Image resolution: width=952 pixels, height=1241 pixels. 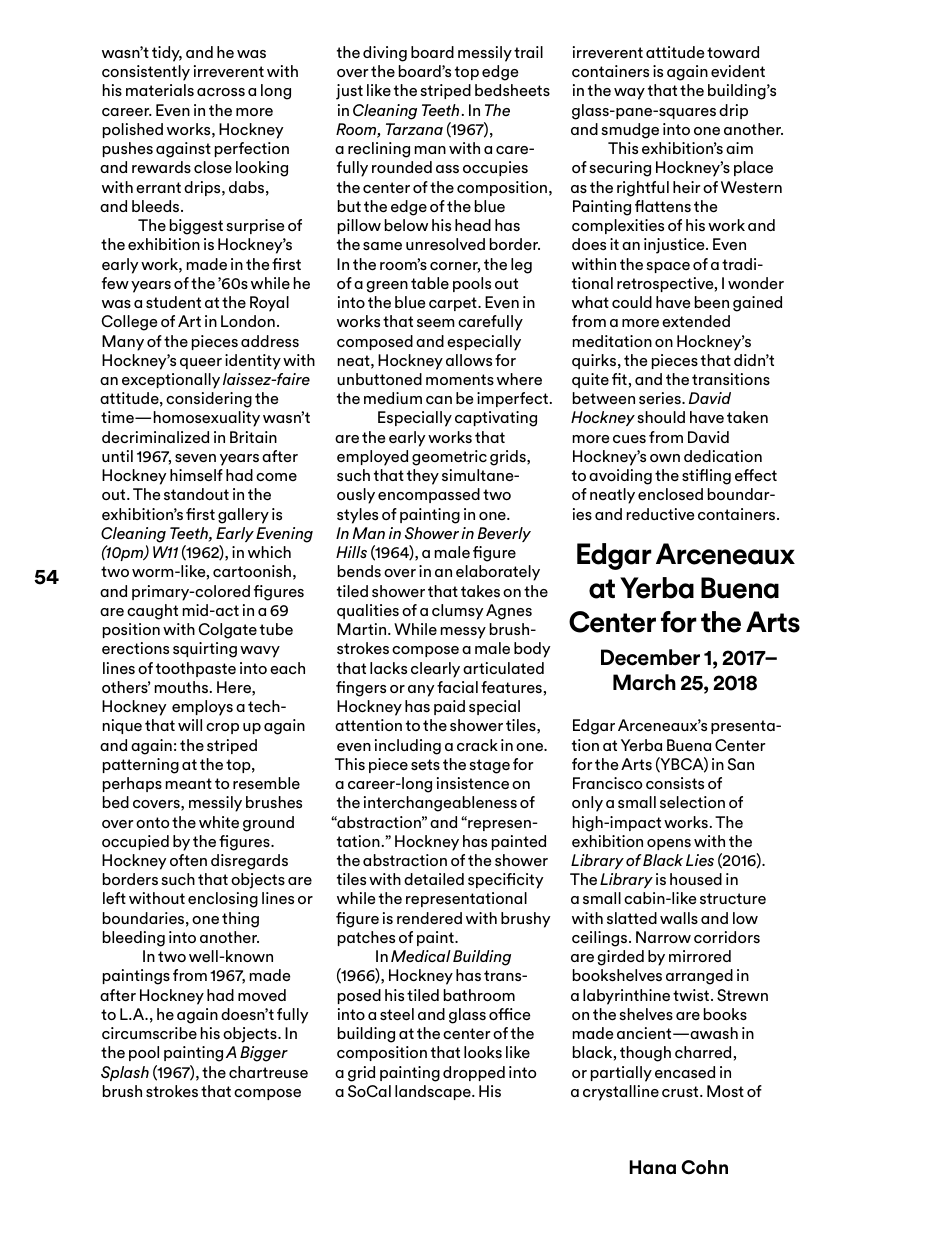 What do you see at coordinates (125, 1073) in the screenshot?
I see `Splash` at bounding box center [125, 1073].
